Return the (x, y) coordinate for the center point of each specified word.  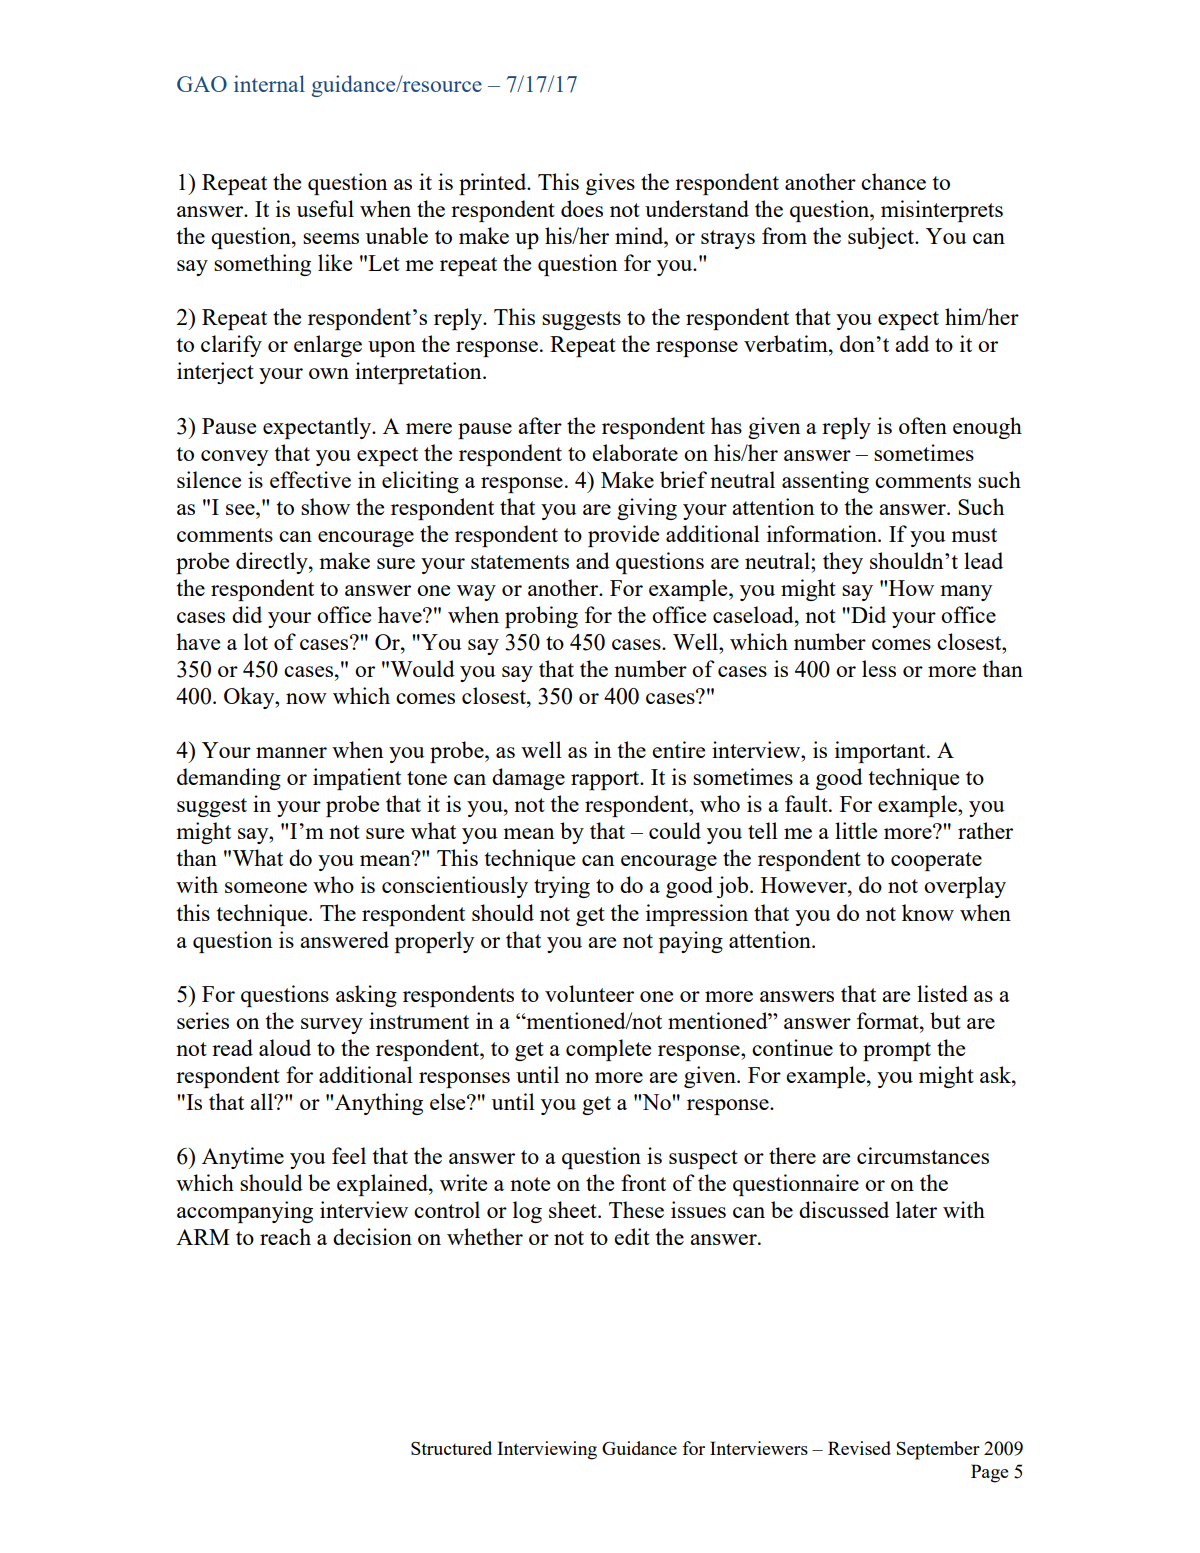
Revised (859, 1448)
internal (269, 83)
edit (632, 1236)
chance (893, 181)
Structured (451, 1448)
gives (610, 184)
